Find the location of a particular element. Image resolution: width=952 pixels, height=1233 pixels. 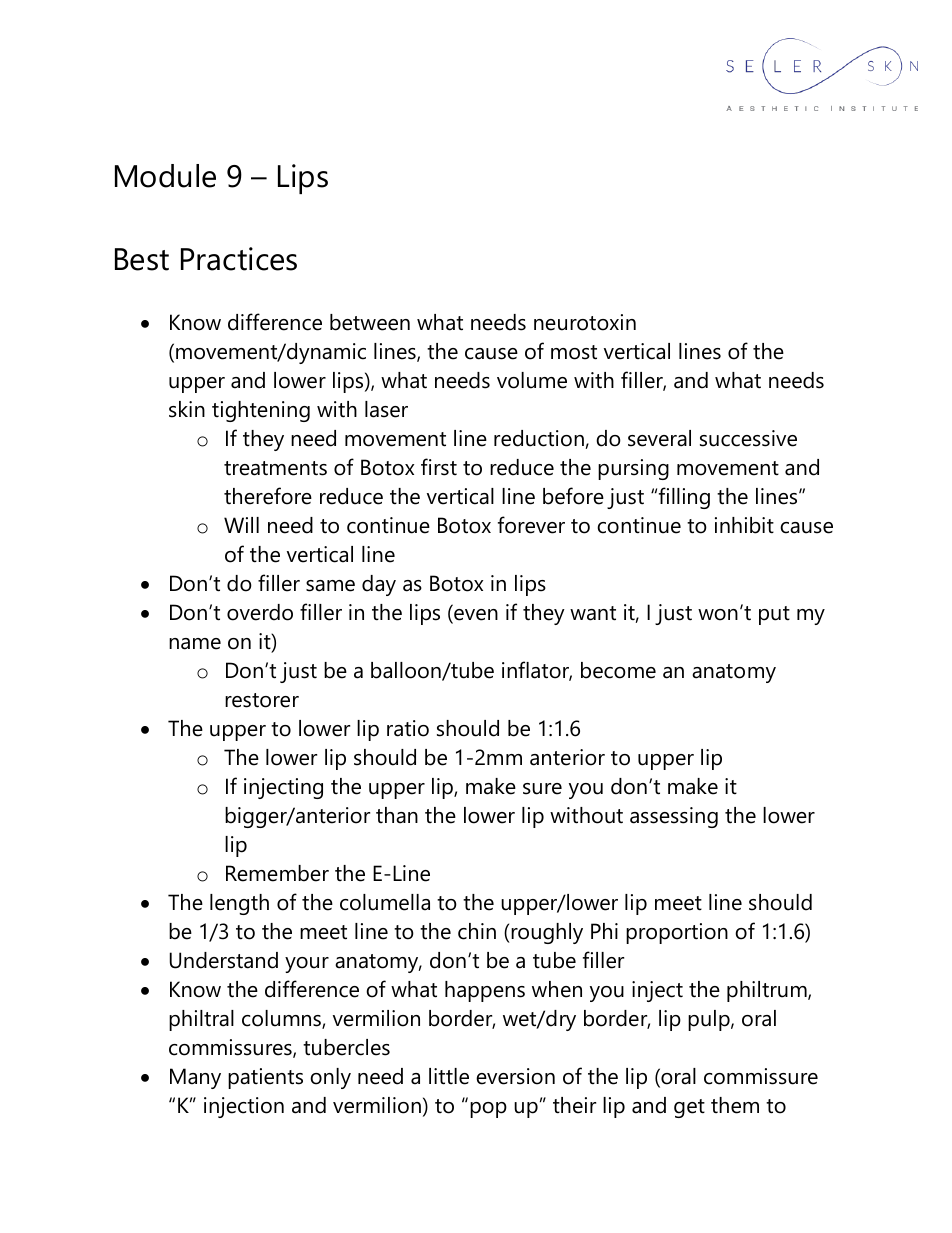

little is located at coordinates (449, 1076).
